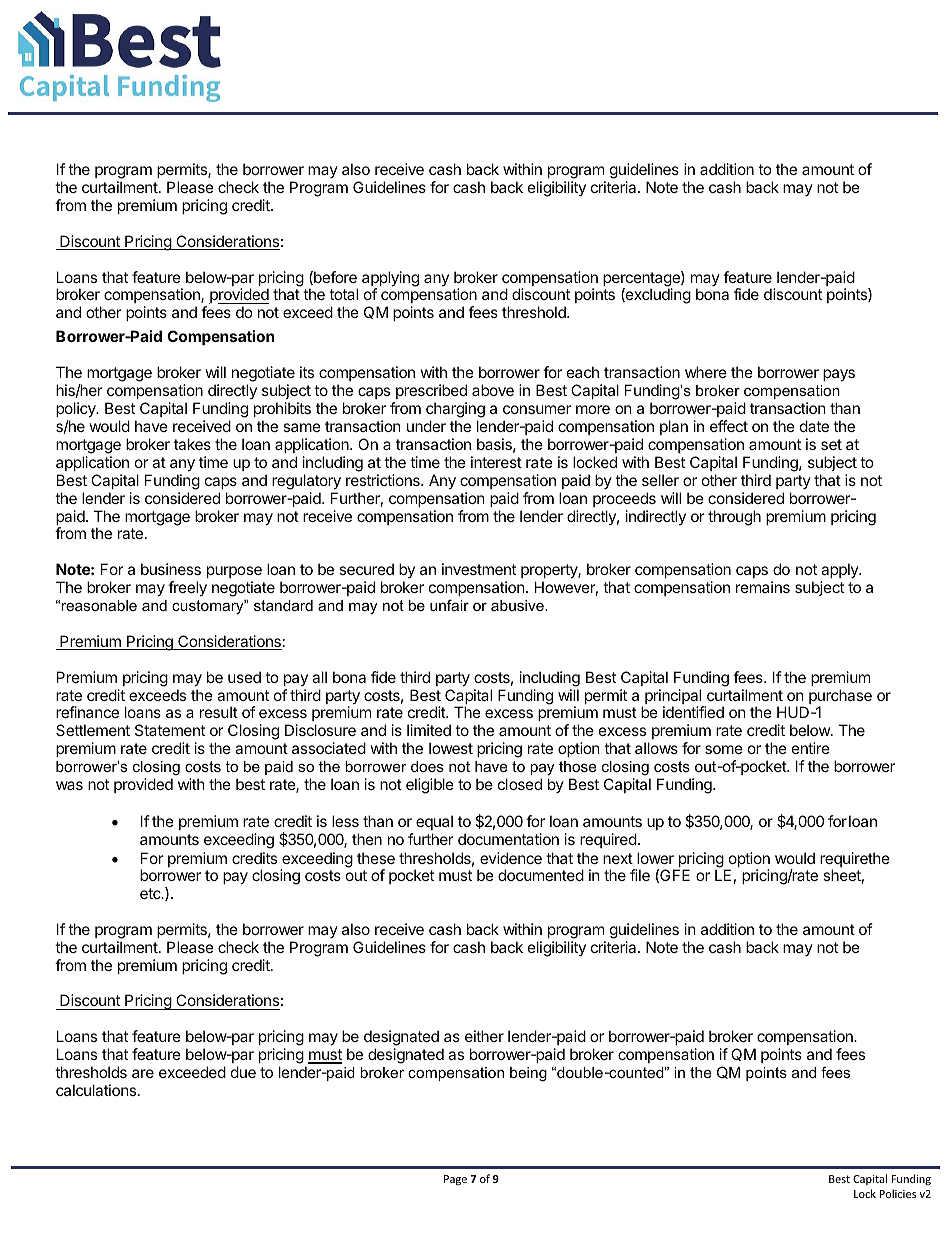 The image size is (952, 1233). What do you see at coordinates (170, 730) in the screenshot?
I see `Statement` at bounding box center [170, 730].
